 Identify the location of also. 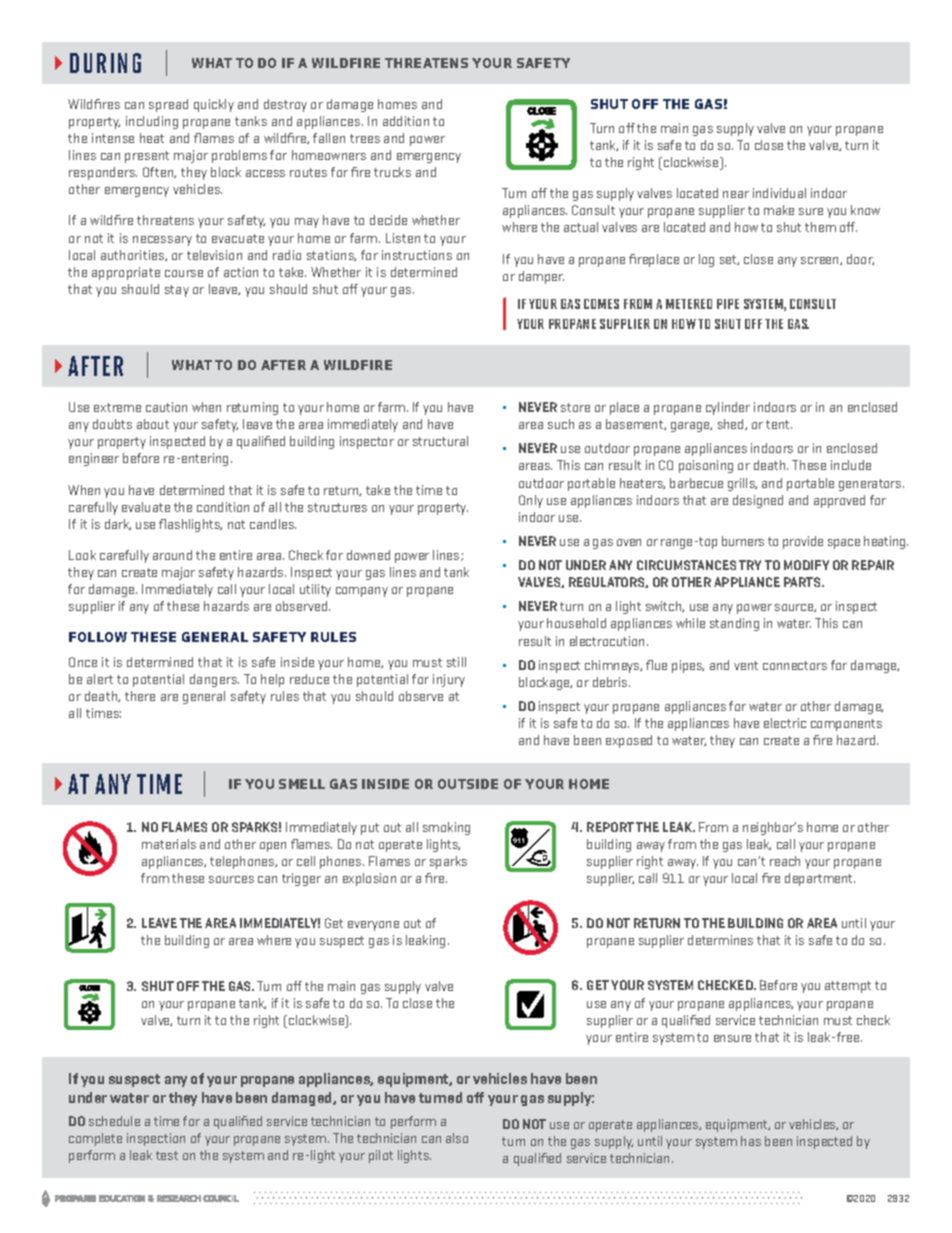
(457, 1138).
